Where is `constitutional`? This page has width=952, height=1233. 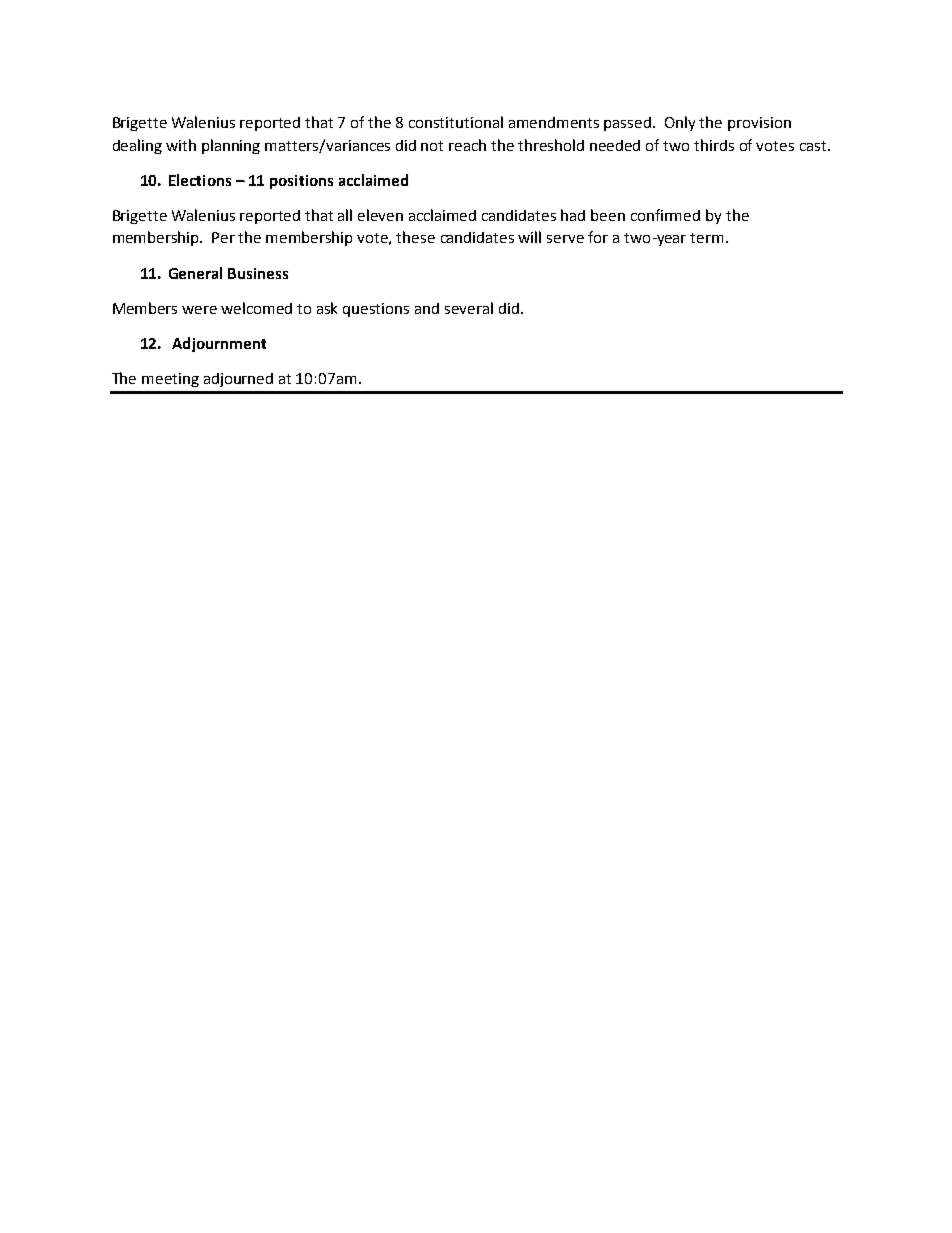
constitutional is located at coordinates (456, 122).
